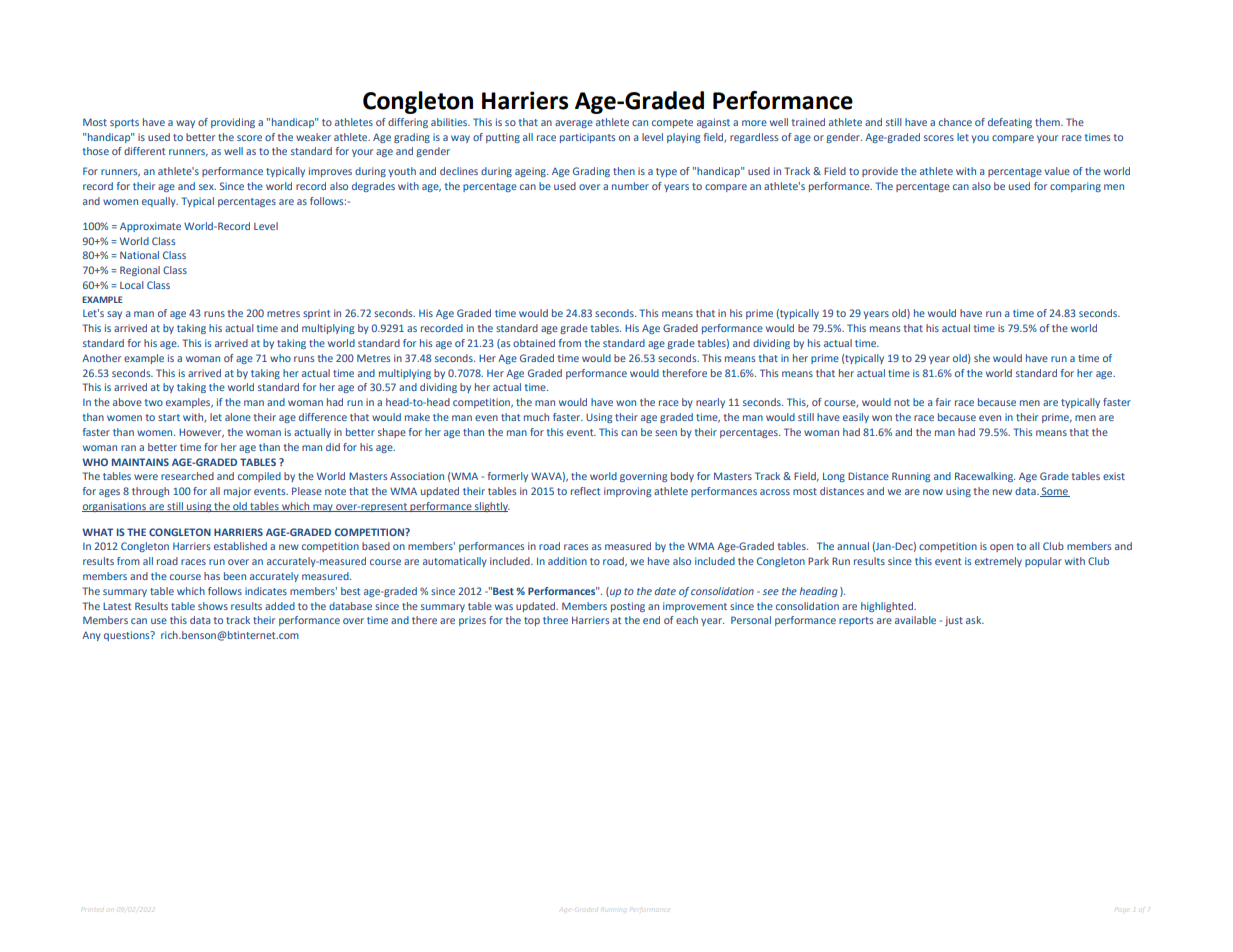 The width and height of the image is (1233, 952). What do you see at coordinates (233, 123) in the image?
I see `providing` at bounding box center [233, 123].
